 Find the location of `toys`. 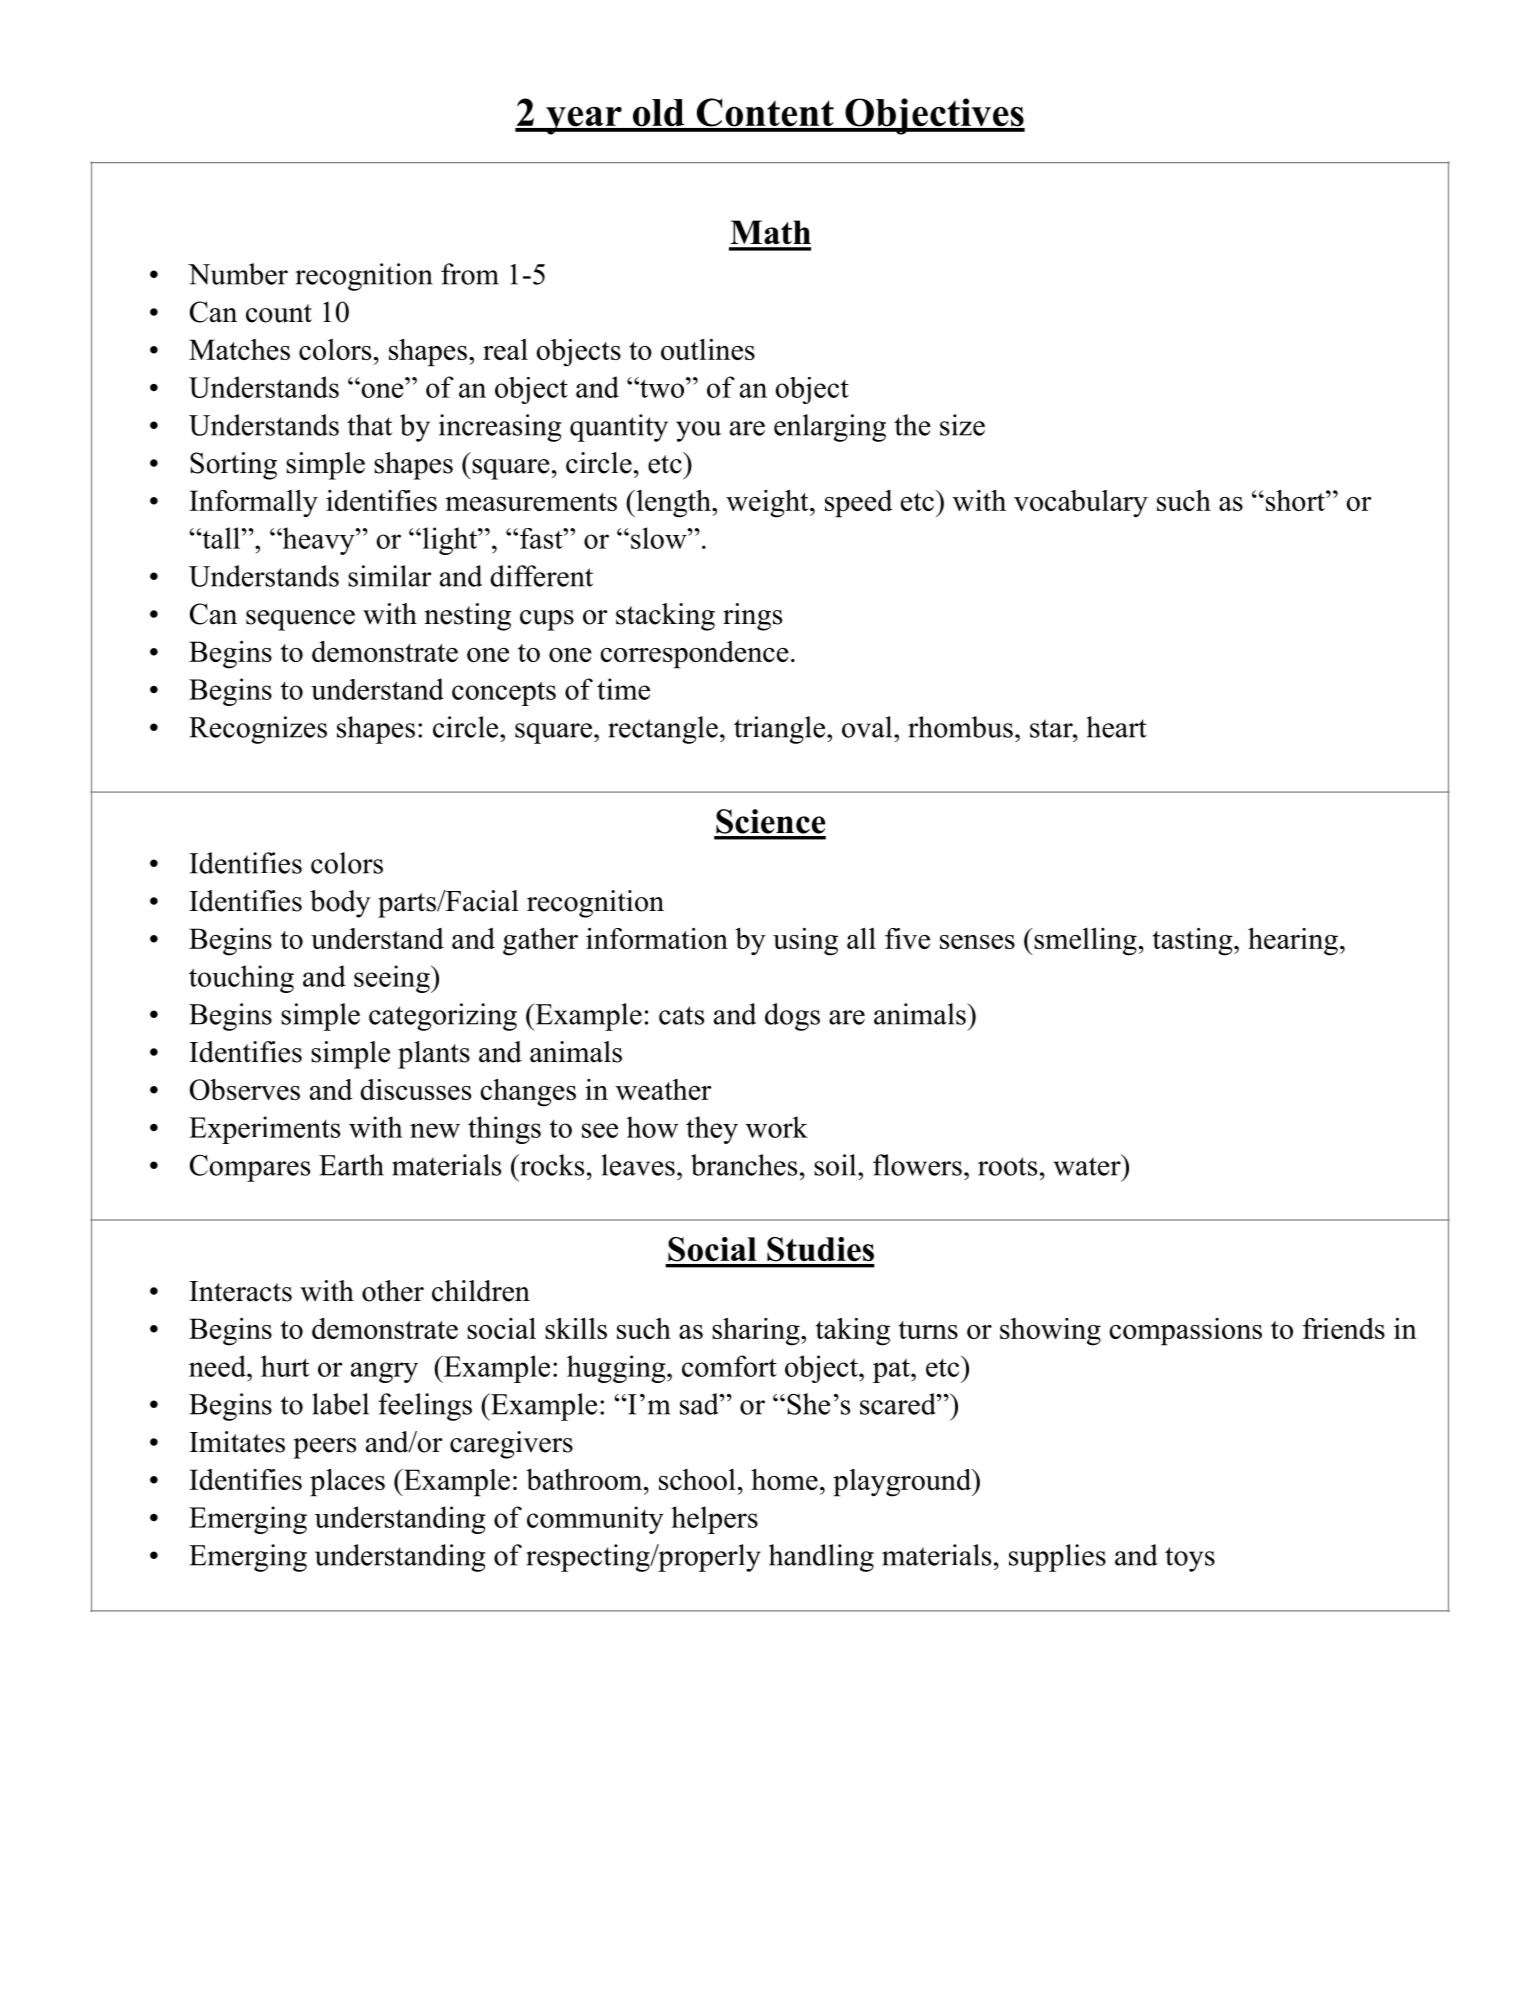

toys is located at coordinates (1190, 1559).
